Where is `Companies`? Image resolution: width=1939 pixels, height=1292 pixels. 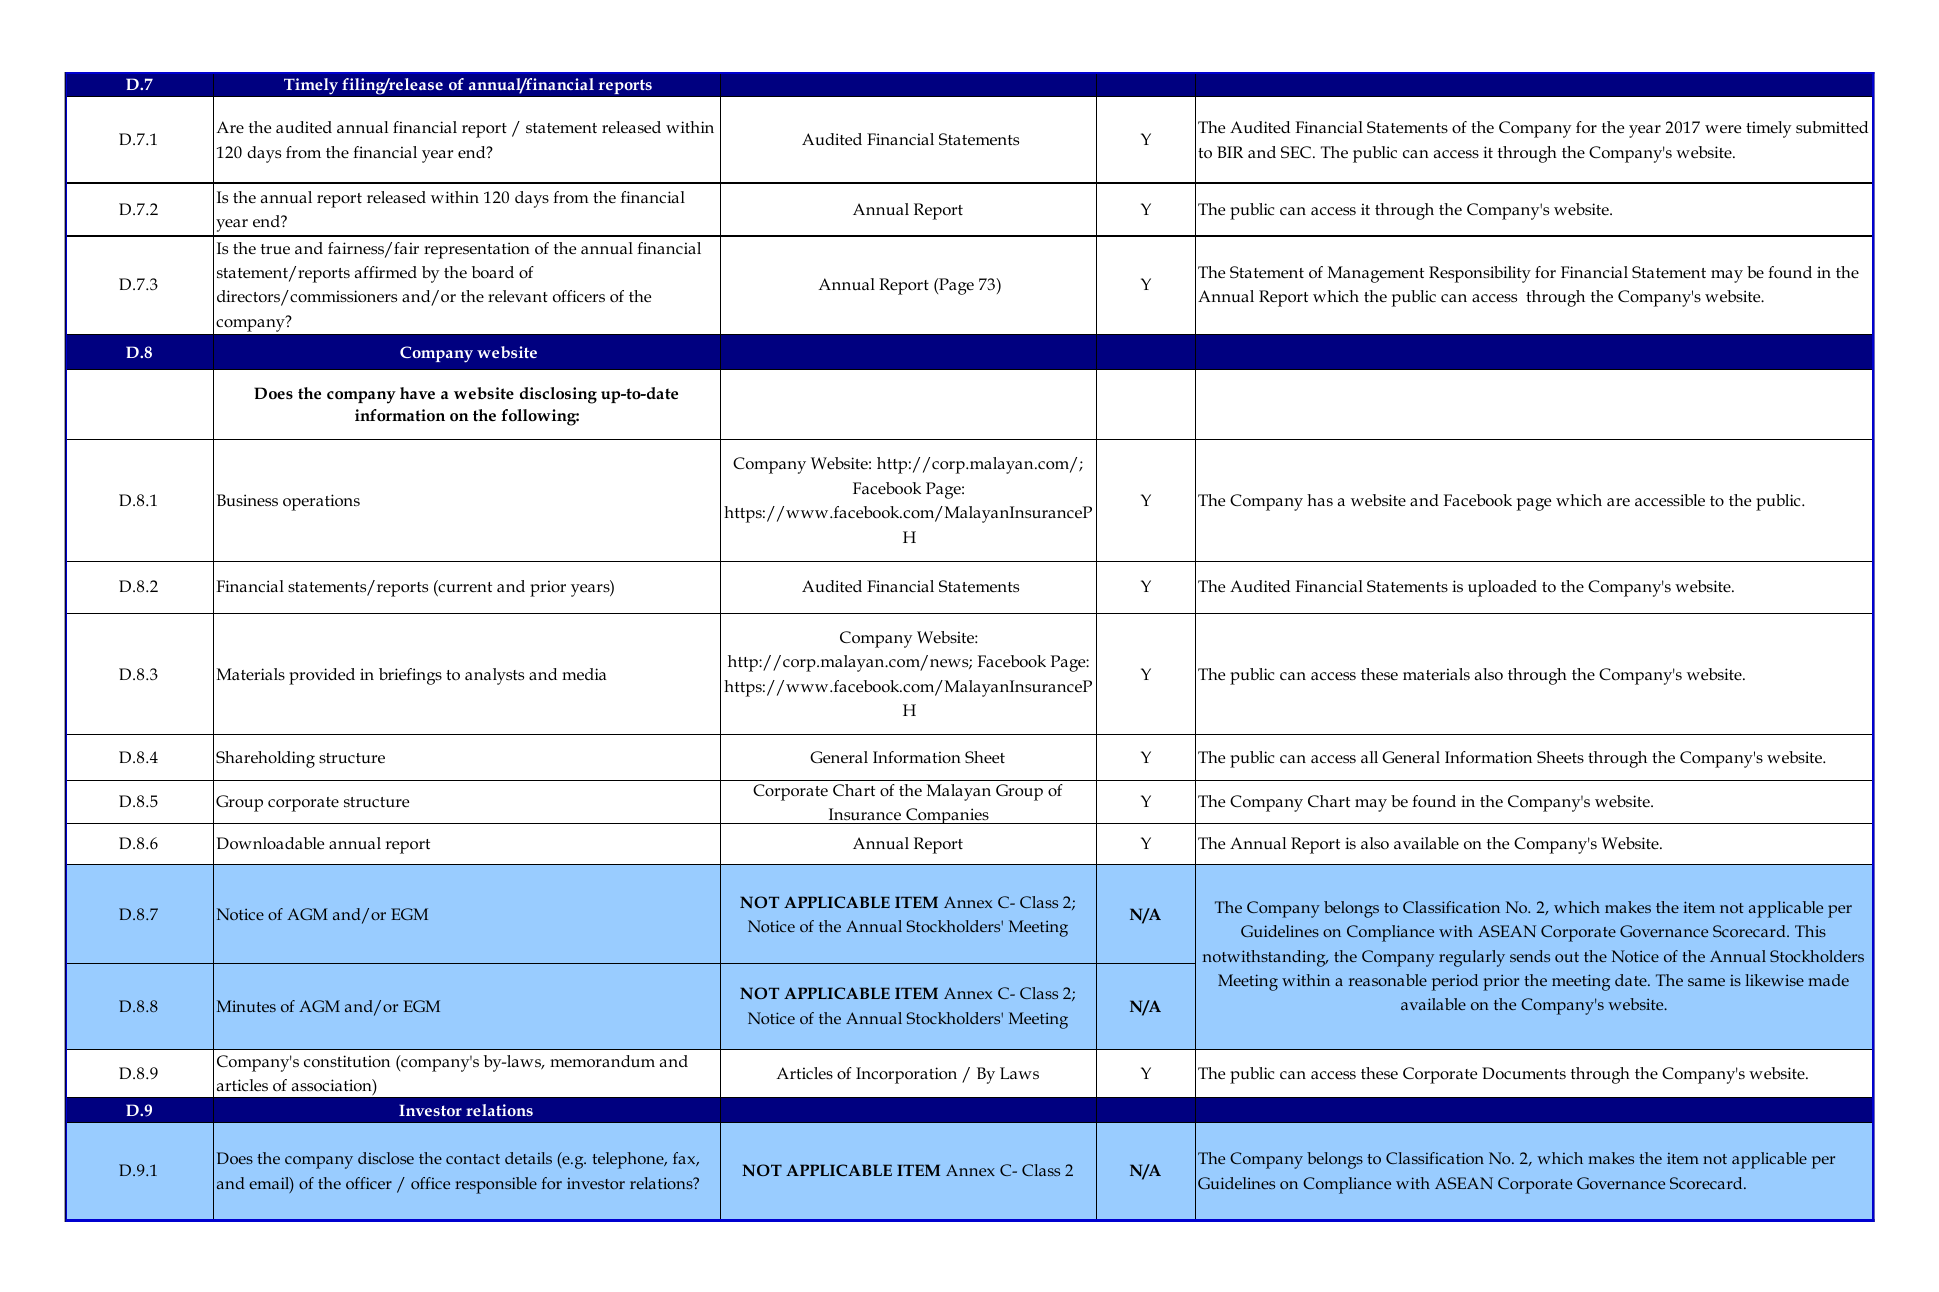 Companies is located at coordinates (947, 816).
